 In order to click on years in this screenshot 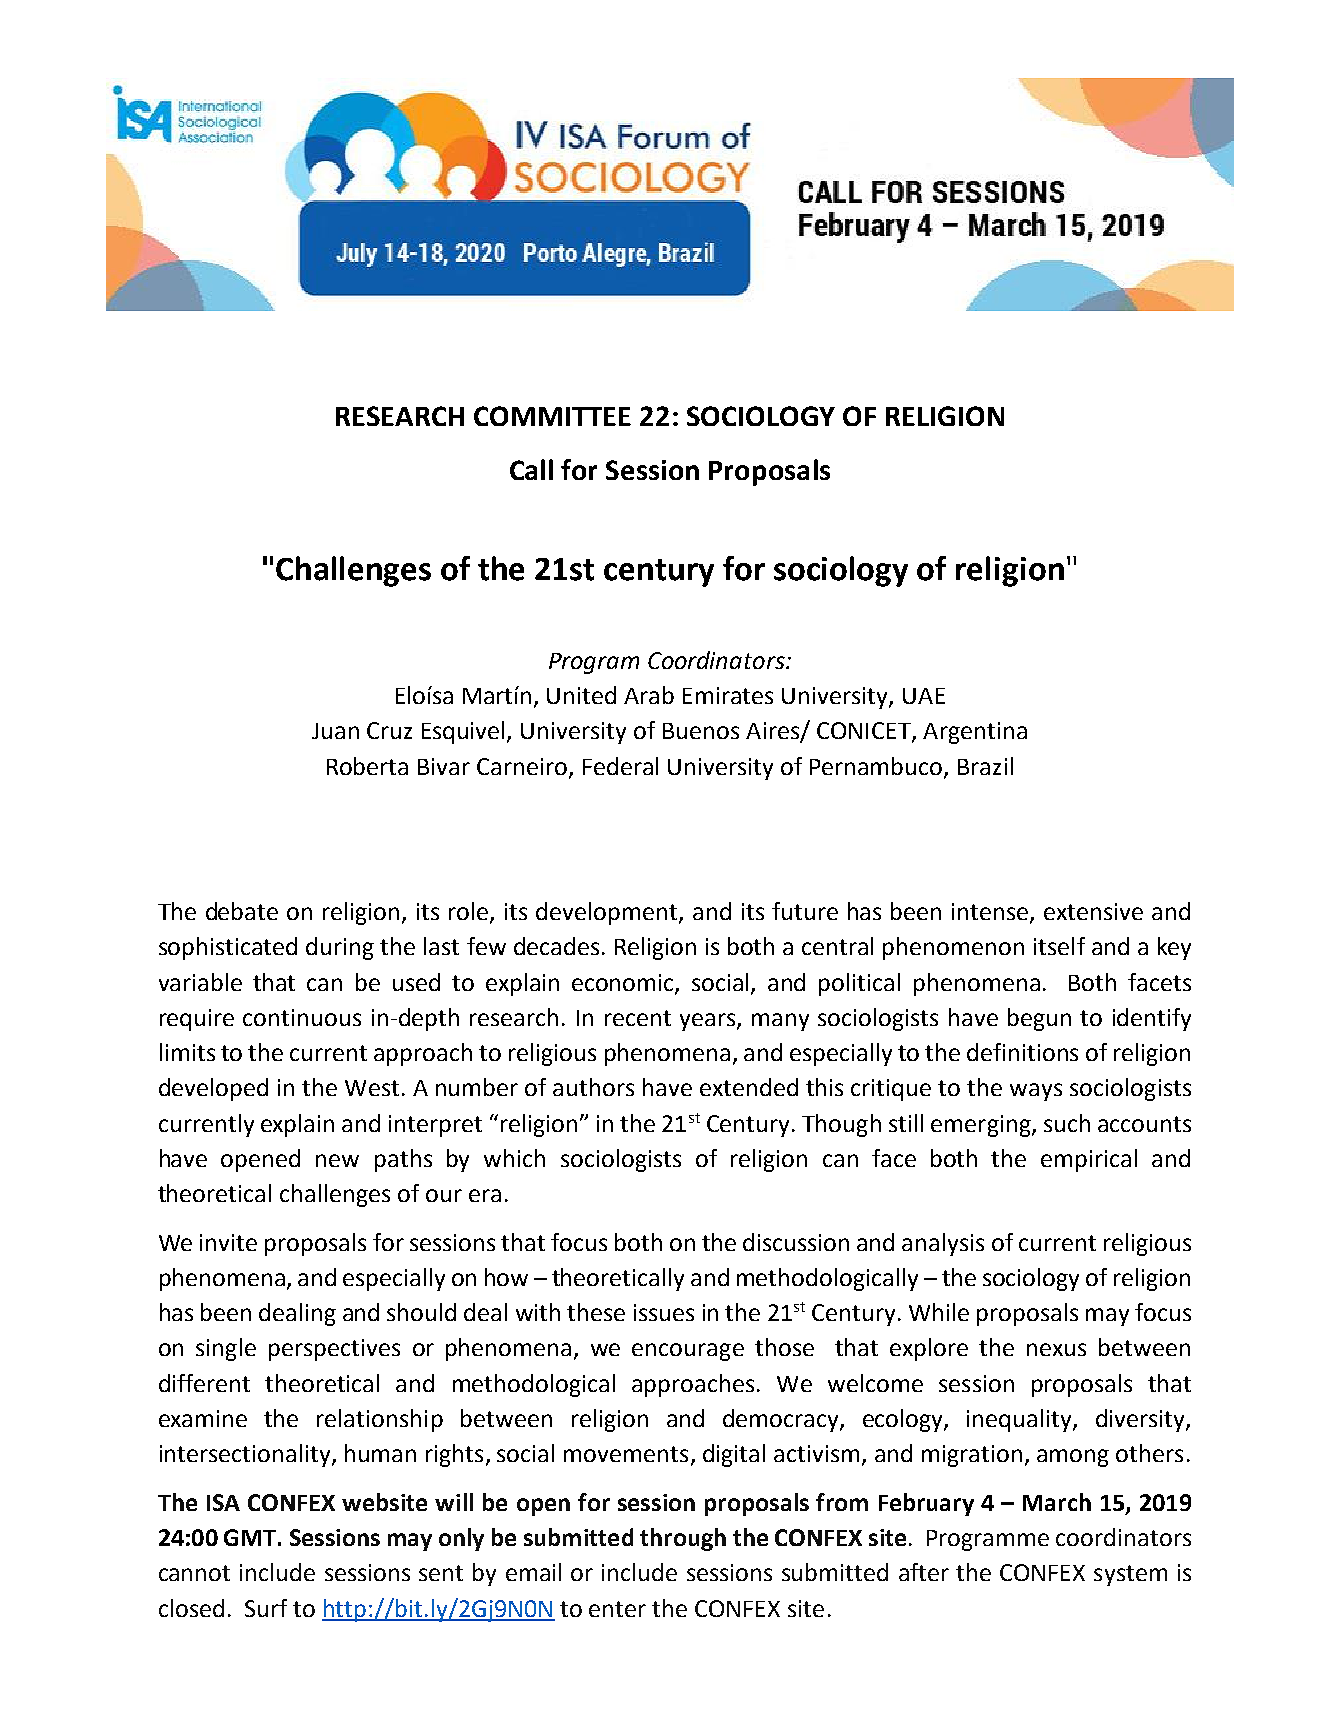, I will do `click(709, 1022)`.
